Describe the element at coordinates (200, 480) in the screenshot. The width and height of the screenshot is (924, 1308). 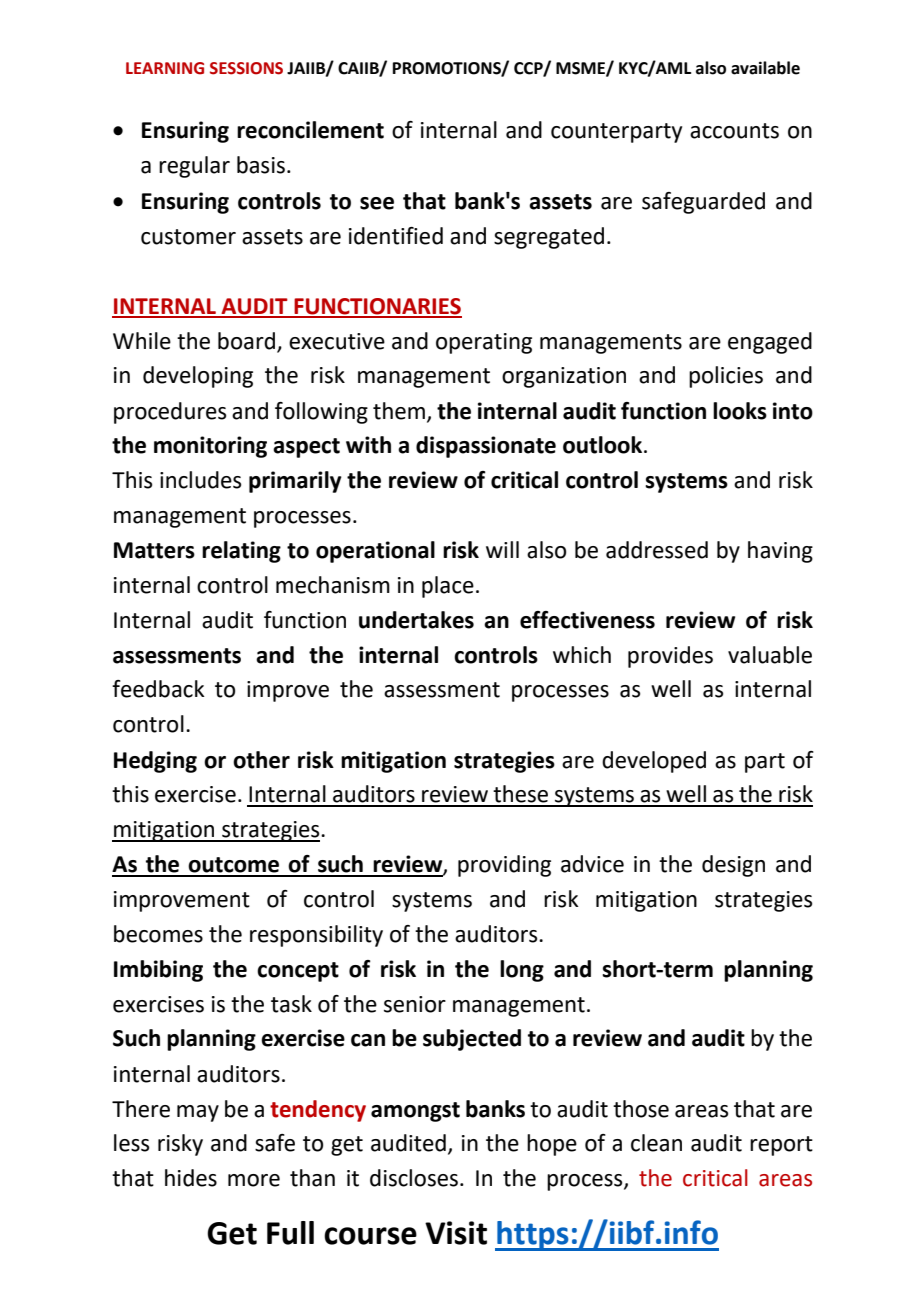
I see `includes` at that location.
